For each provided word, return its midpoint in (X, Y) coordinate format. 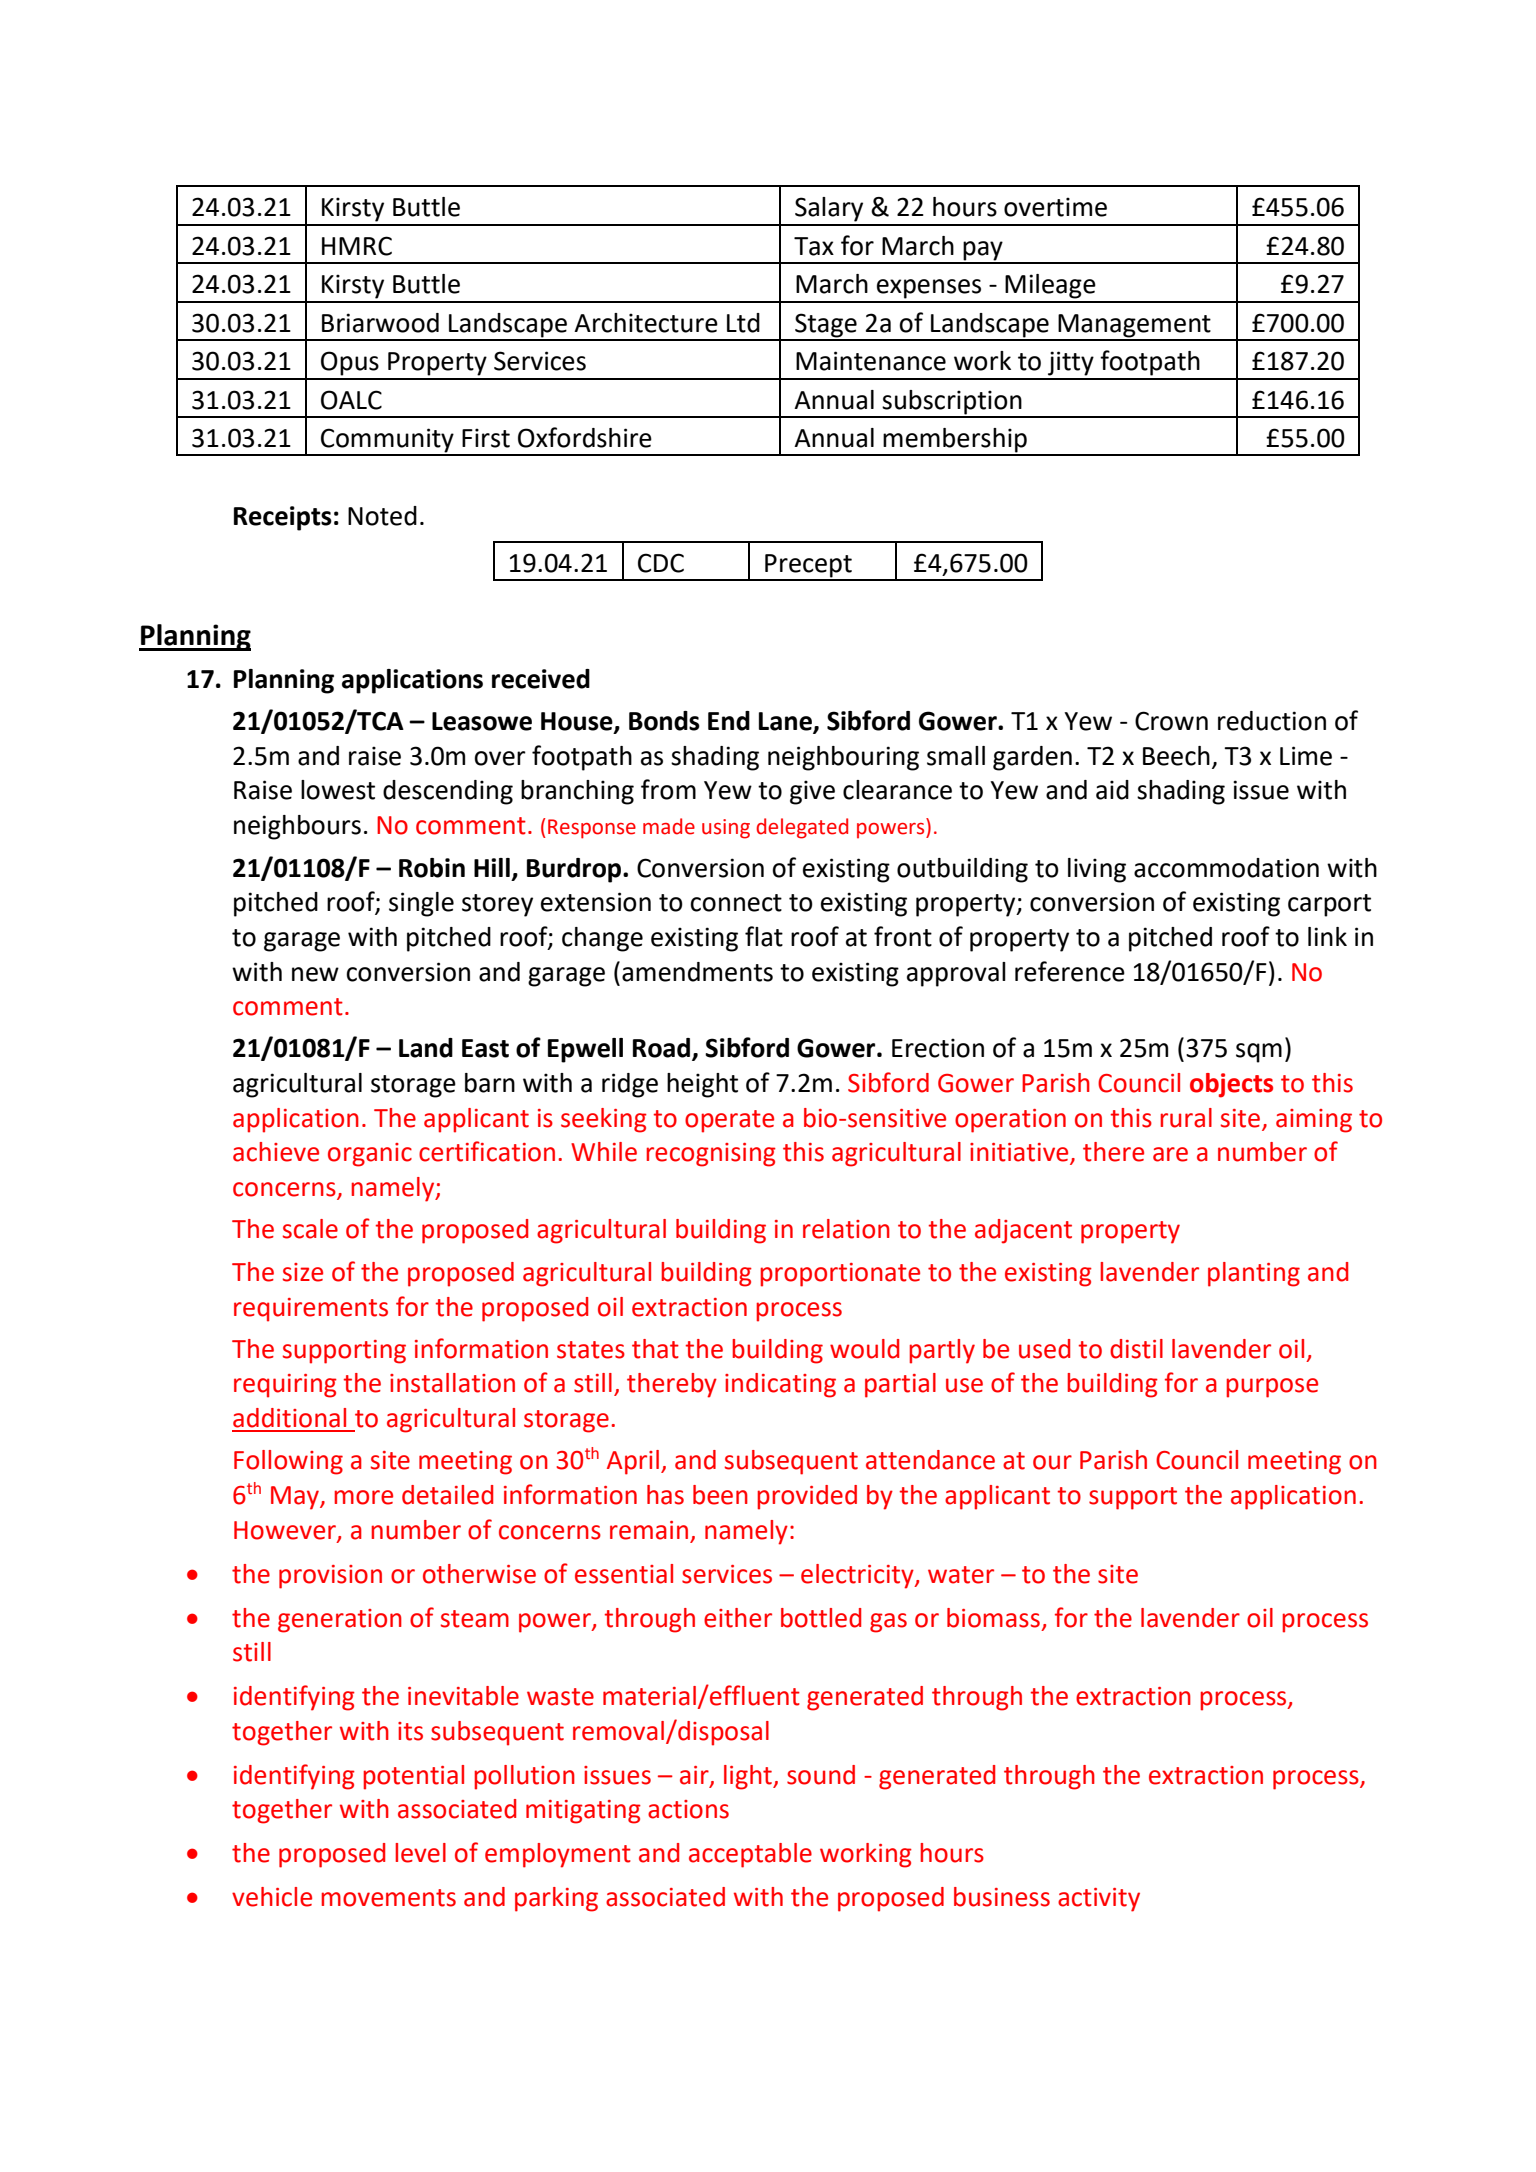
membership (955, 441)
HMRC (357, 246)
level (420, 1853)
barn (490, 1083)
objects (1231, 1085)
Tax (814, 246)
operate (729, 1121)
